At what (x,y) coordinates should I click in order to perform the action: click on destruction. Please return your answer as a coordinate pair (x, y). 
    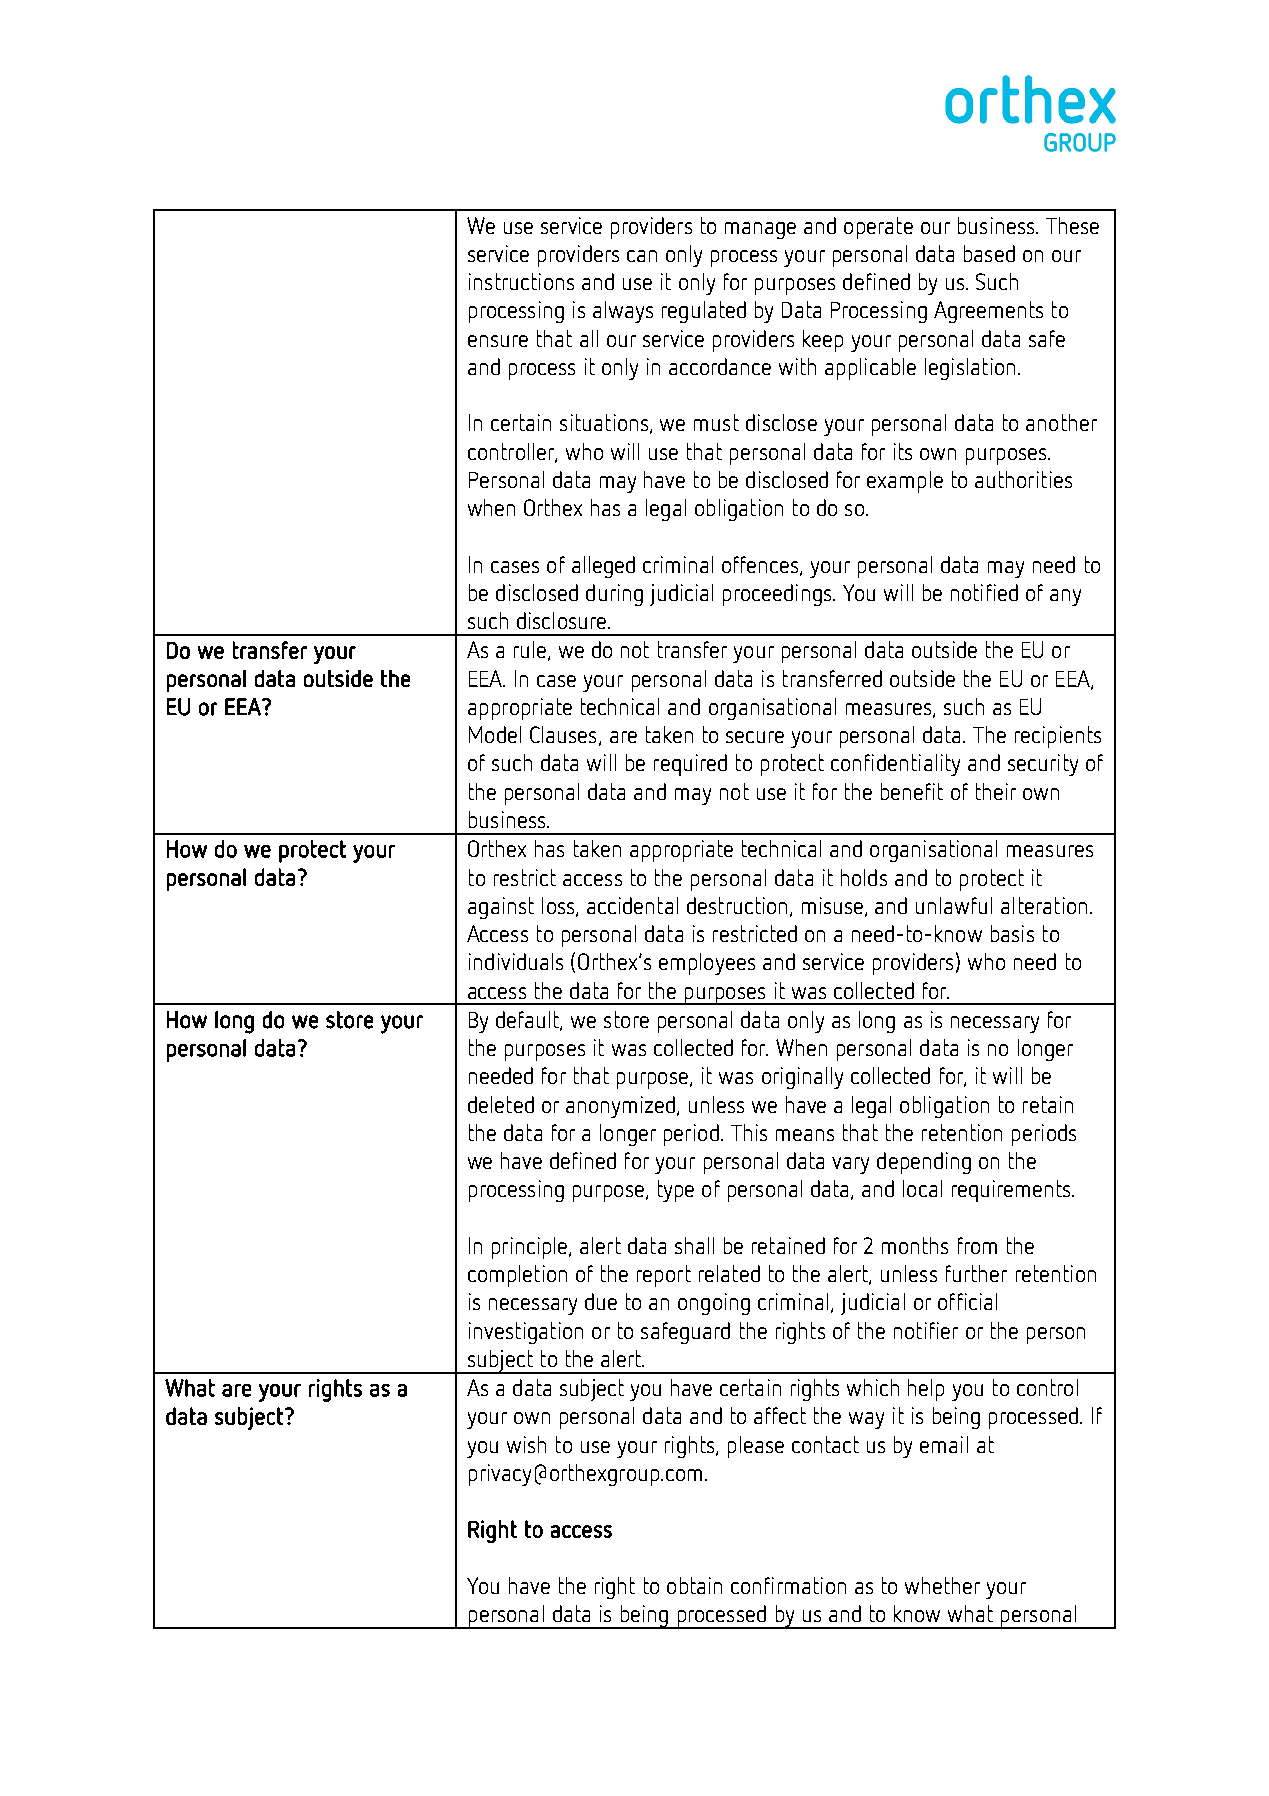
    Looking at the image, I should click on (737, 905).
